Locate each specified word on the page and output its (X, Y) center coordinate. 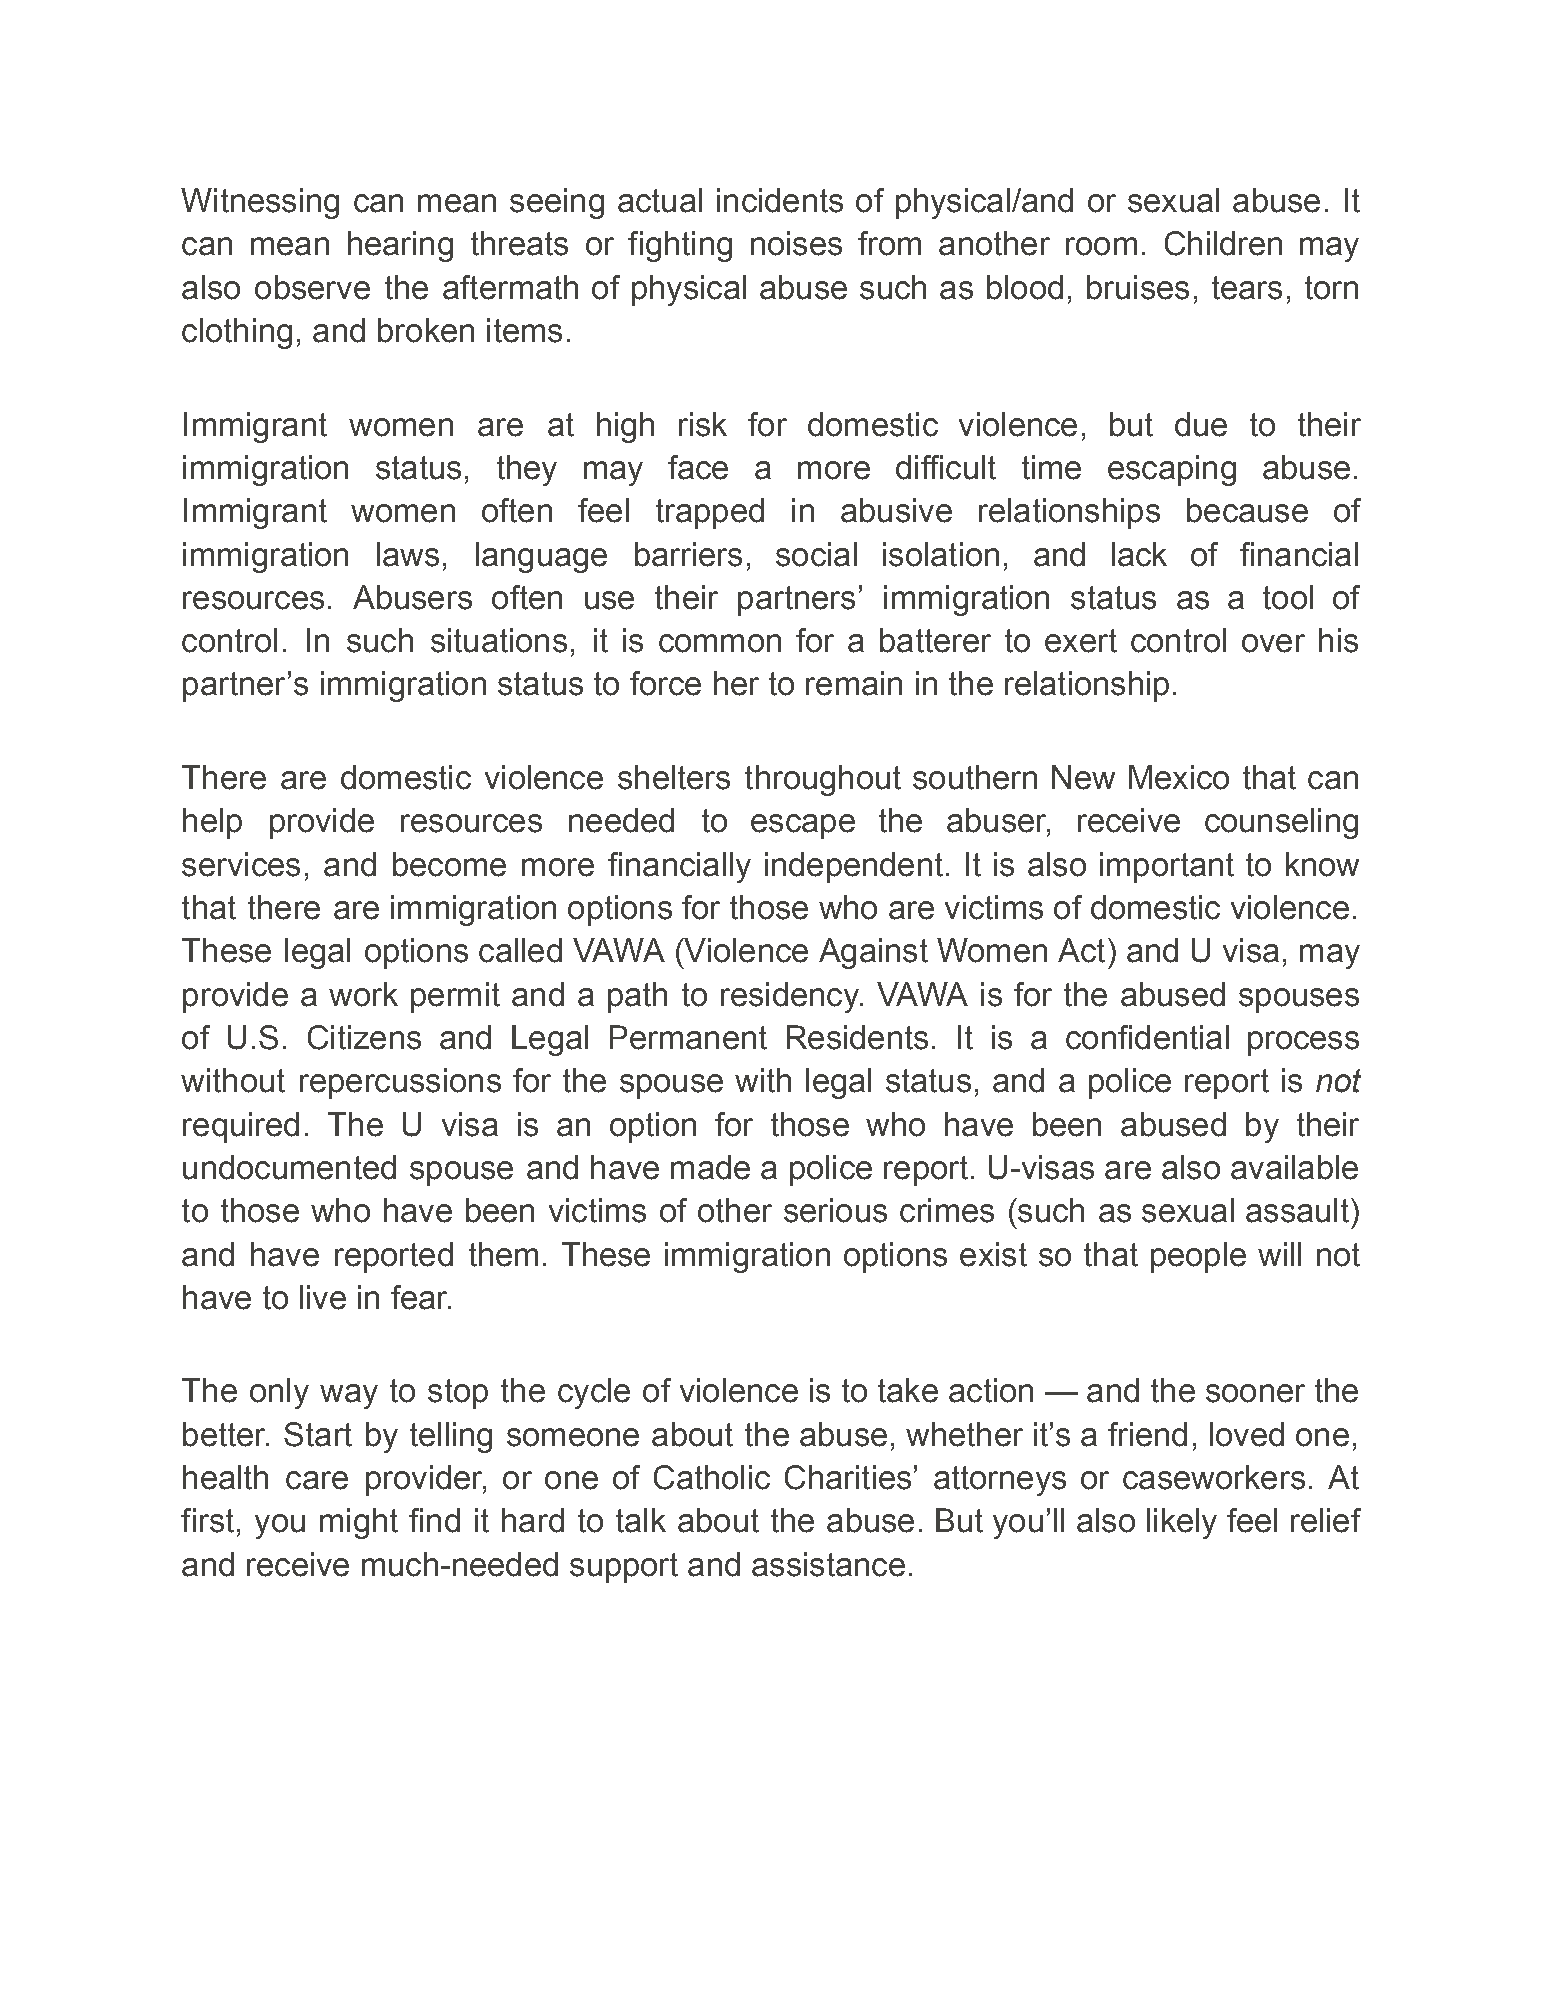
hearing (400, 246)
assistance (828, 1564)
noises (796, 243)
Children (1223, 243)
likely (1182, 1523)
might (359, 1523)
